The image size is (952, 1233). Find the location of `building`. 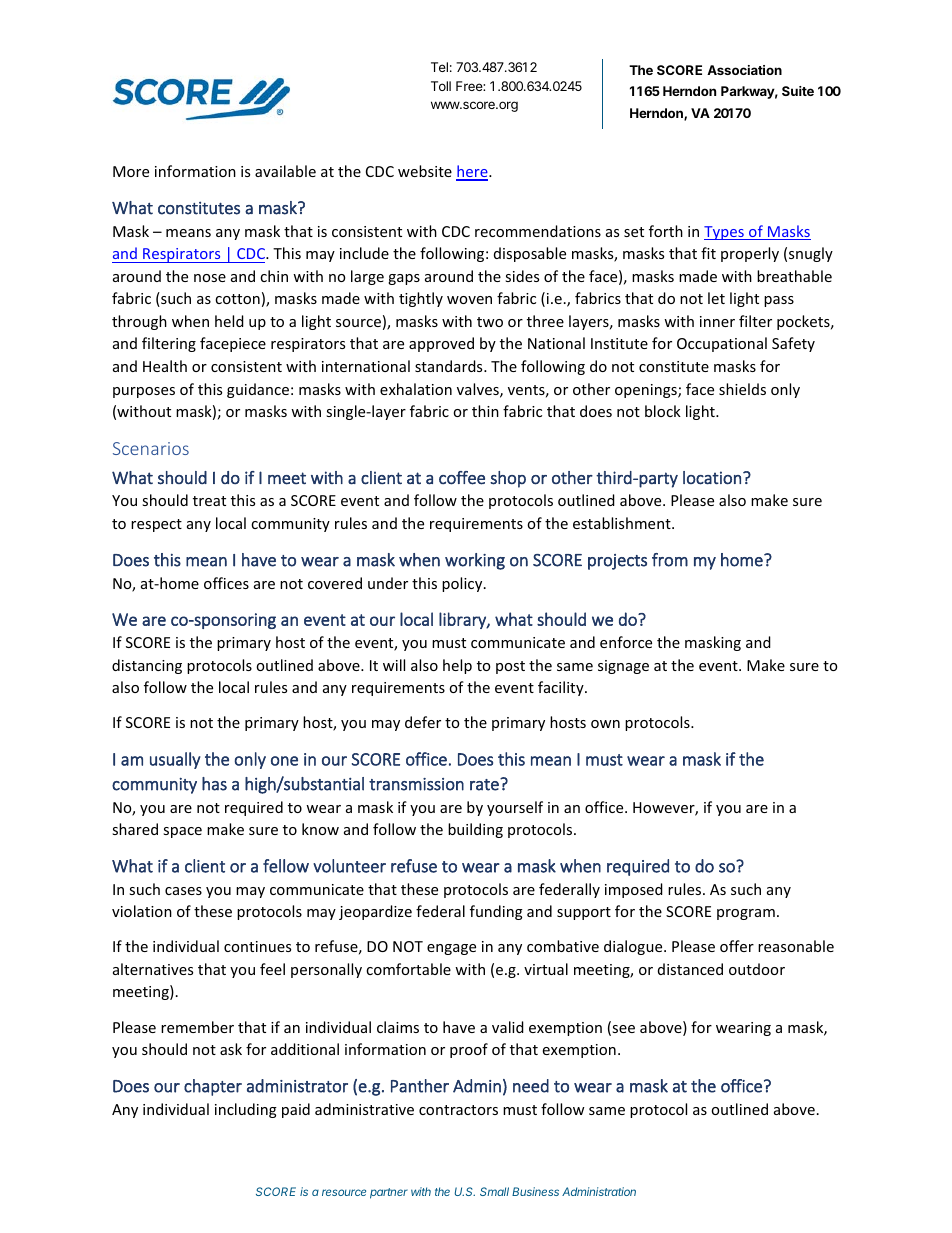

building is located at coordinates (475, 830).
